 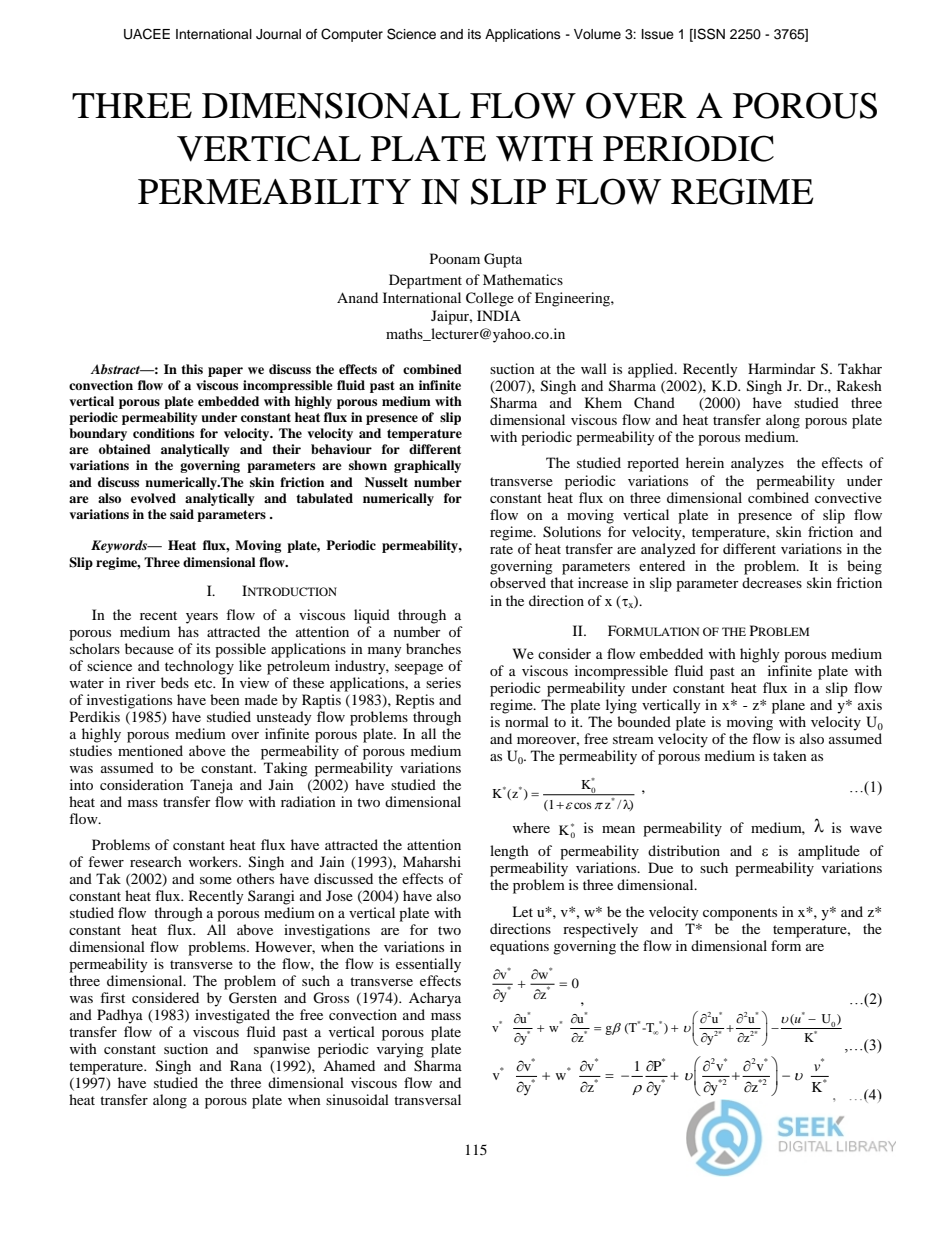 I want to click on Rana, so click(x=246, y=1065).
